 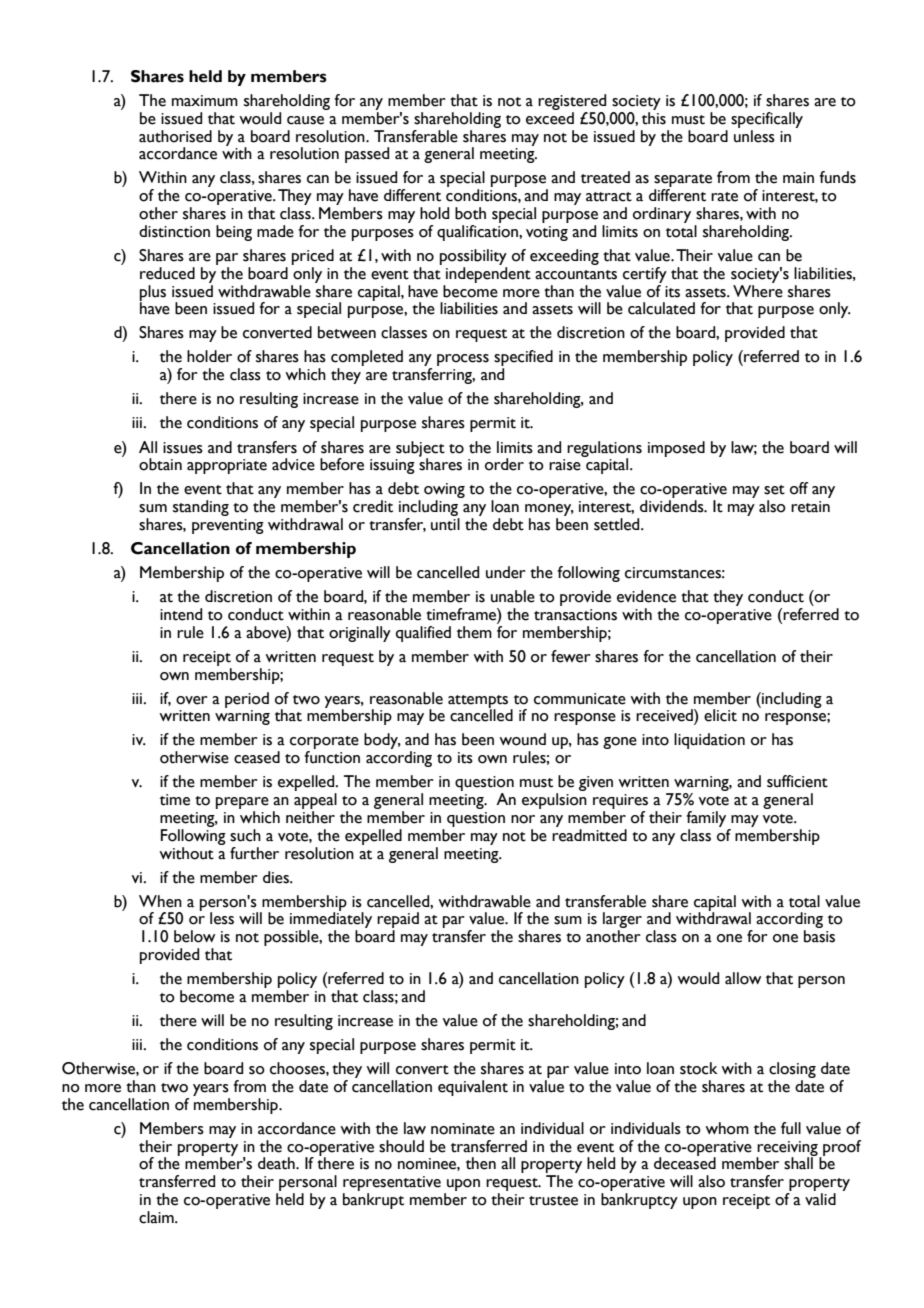 I want to click on death, so click(x=277, y=1163).
